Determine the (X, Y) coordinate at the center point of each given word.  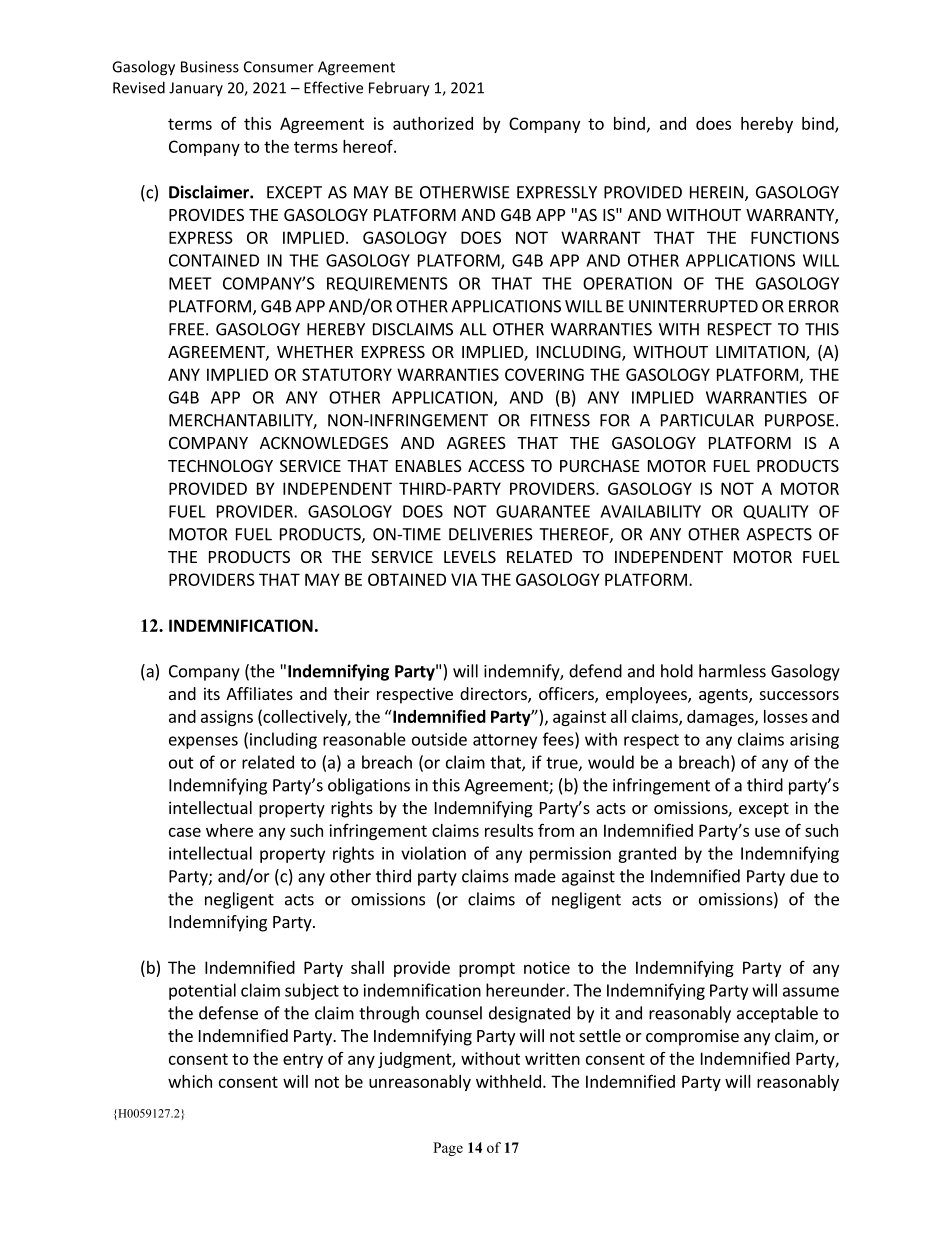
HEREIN (716, 192)
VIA (464, 579)
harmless (732, 671)
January (196, 89)
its (212, 693)
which (190, 1081)
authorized (433, 123)
